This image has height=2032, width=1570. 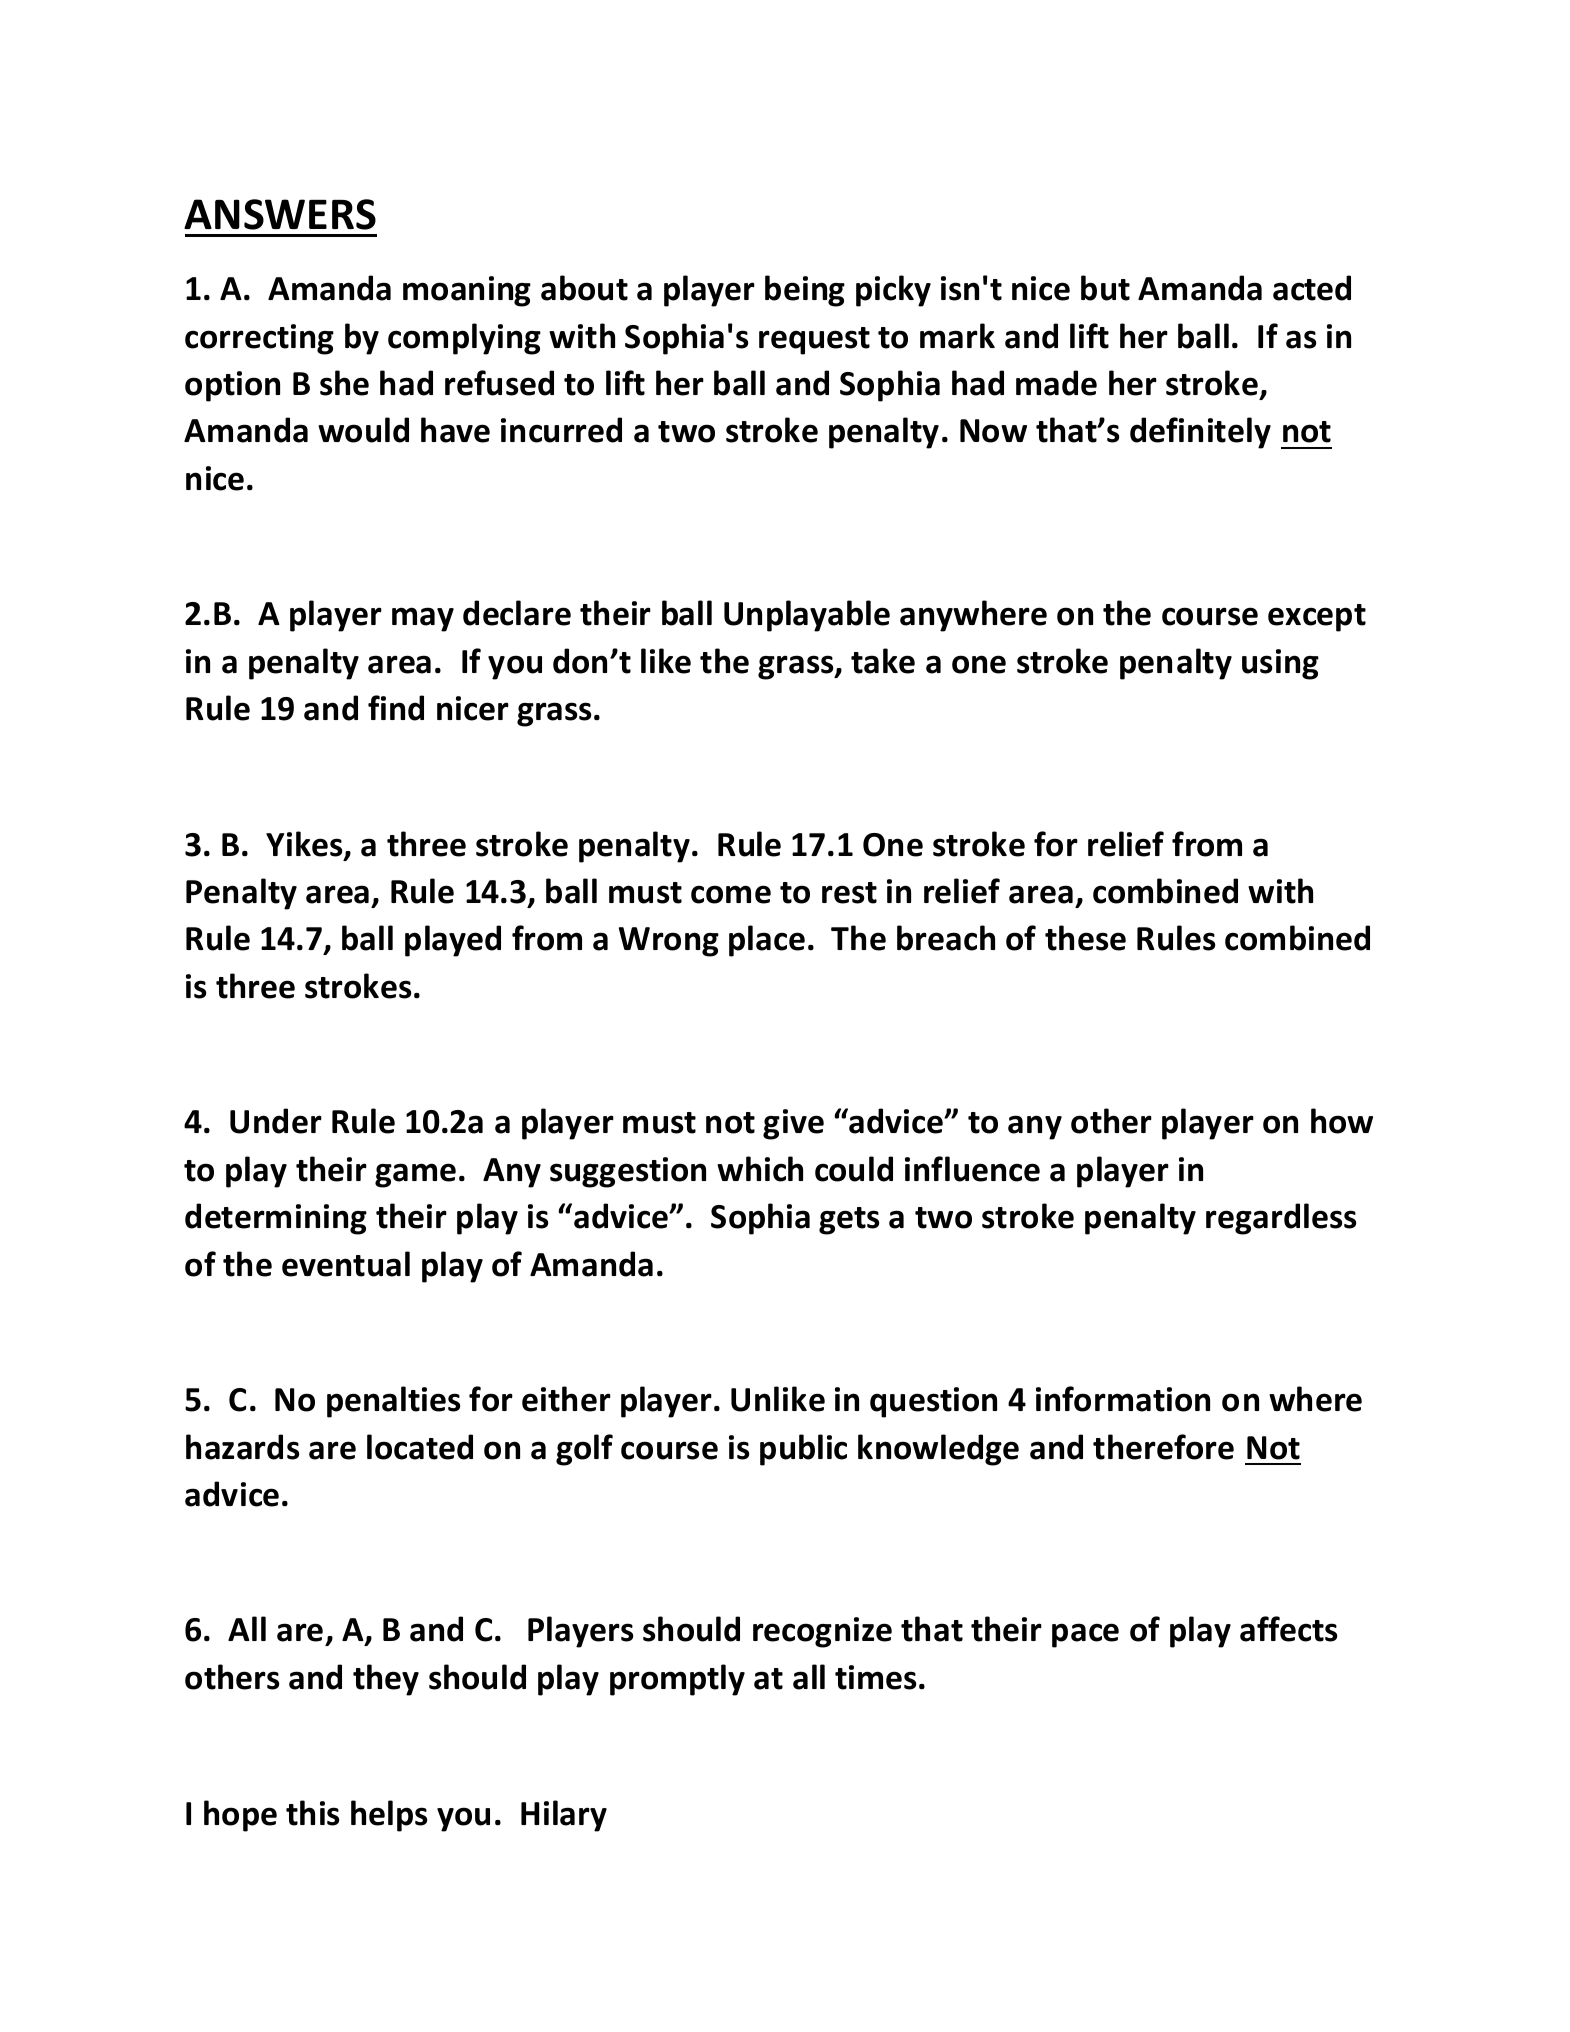 What do you see at coordinates (280, 214) in the image?
I see `ANSWERS` at bounding box center [280, 214].
